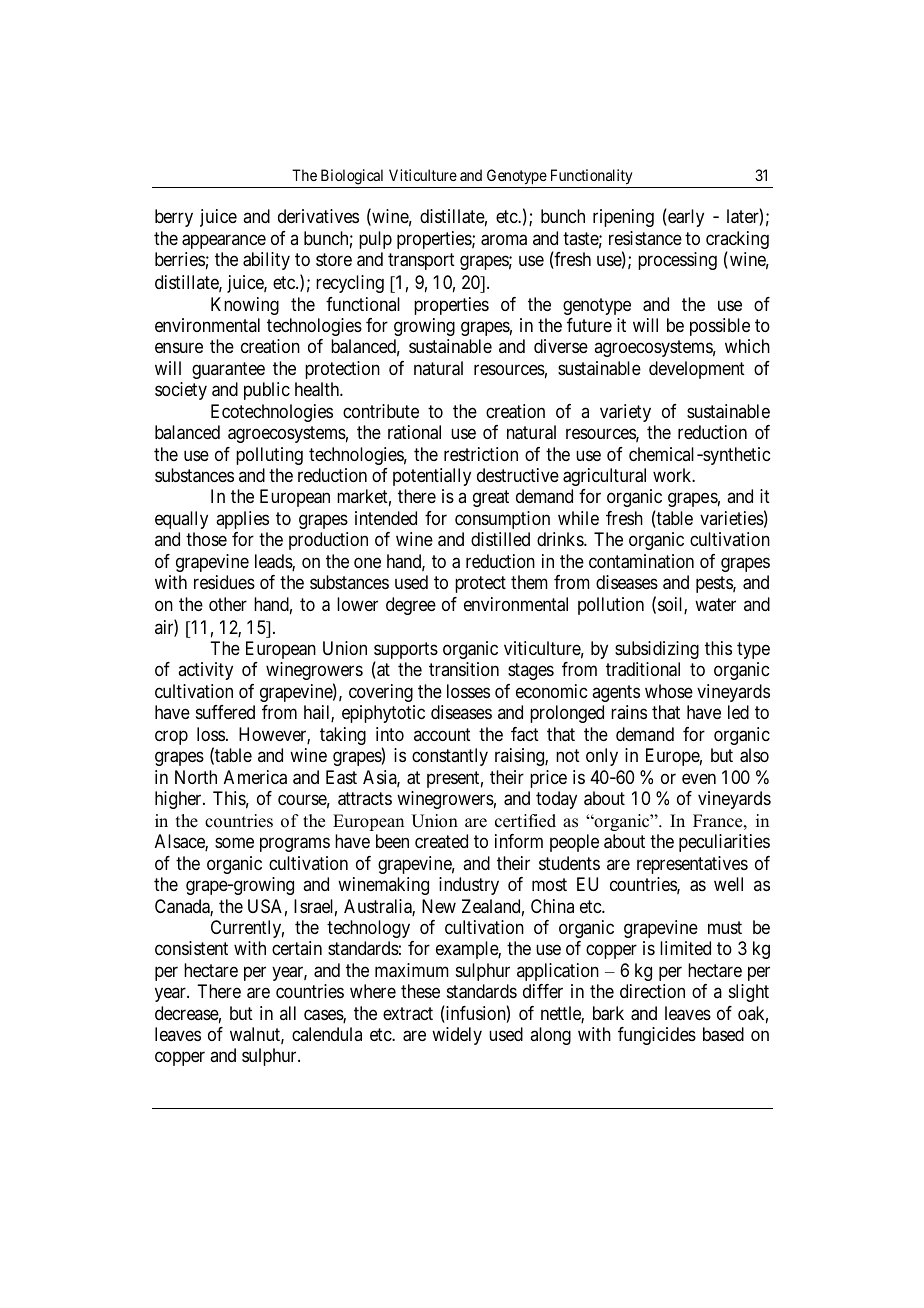 This document has height=1308, width=924. I want to click on appearance, so click(224, 241).
